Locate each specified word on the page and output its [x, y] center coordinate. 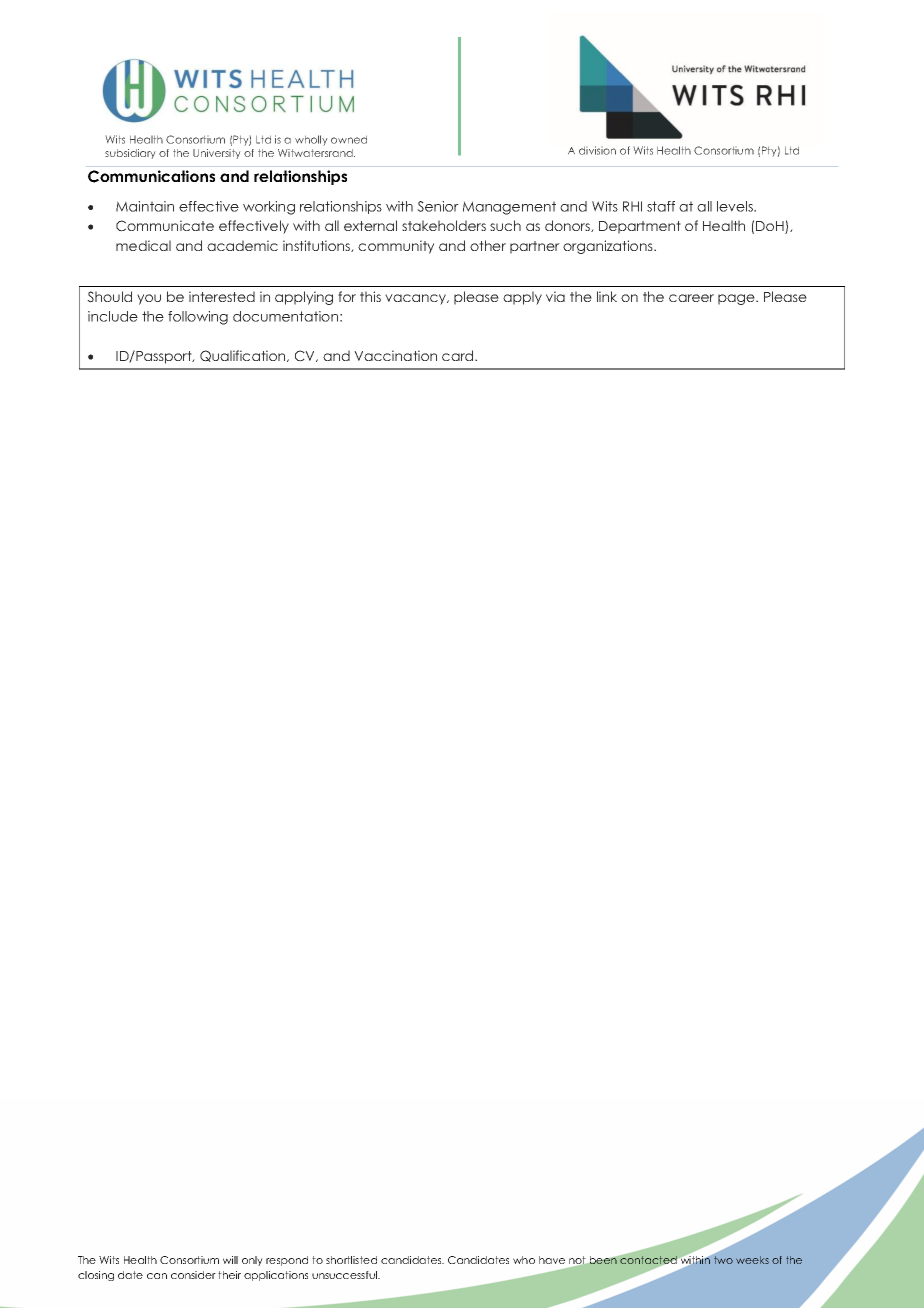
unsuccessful [345, 1275]
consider [193, 1275]
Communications [151, 176]
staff [661, 206]
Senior [438, 206]
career [691, 298]
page [737, 299]
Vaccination [395, 355]
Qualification [244, 356]
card [459, 355]
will [230, 1260]
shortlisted [351, 1260]
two [723, 1260]
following [198, 318]
